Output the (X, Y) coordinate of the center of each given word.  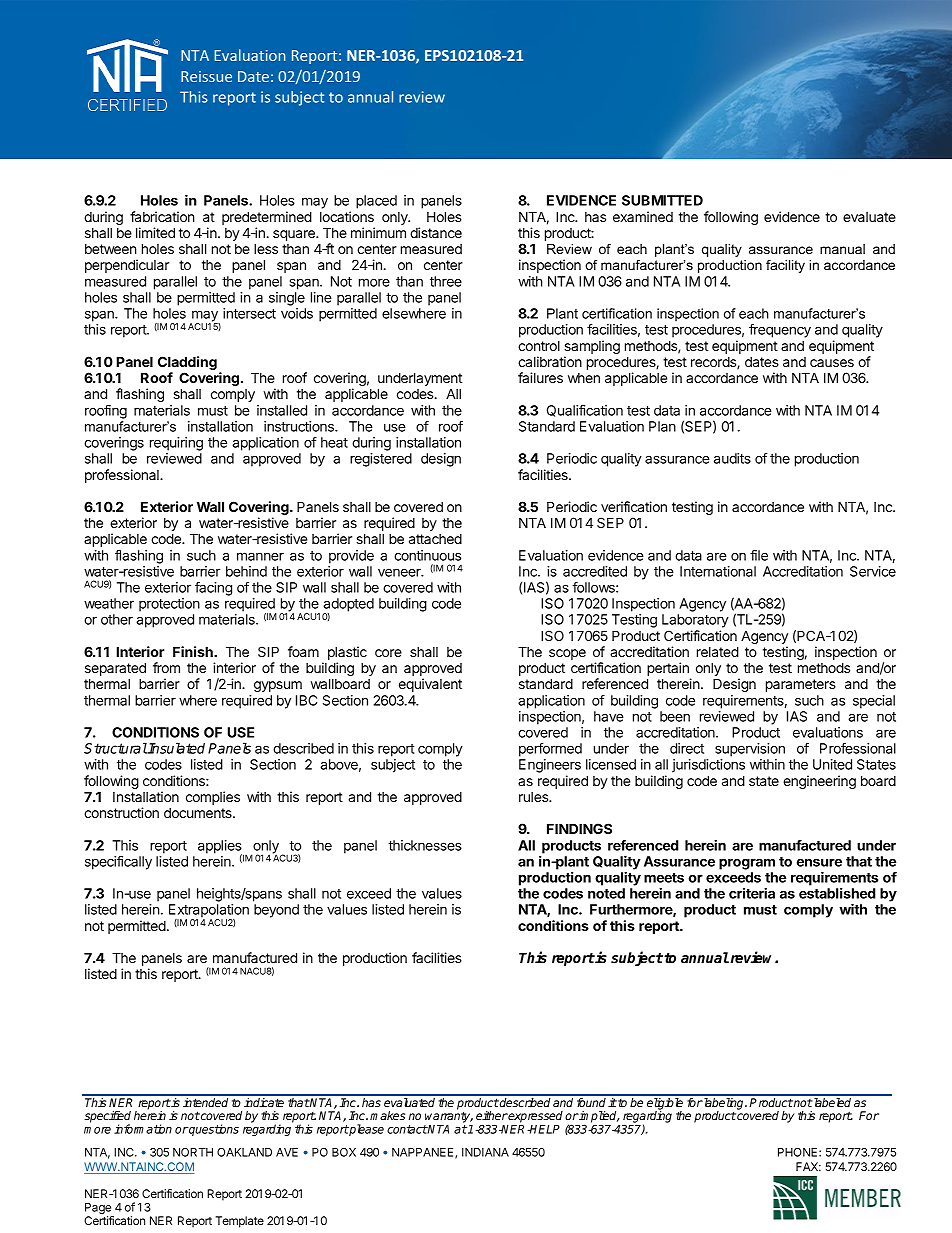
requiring (176, 444)
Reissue (206, 76)
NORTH (193, 1152)
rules (535, 797)
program (747, 864)
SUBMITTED (662, 200)
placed (376, 202)
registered (381, 460)
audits (732, 458)
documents (199, 813)
